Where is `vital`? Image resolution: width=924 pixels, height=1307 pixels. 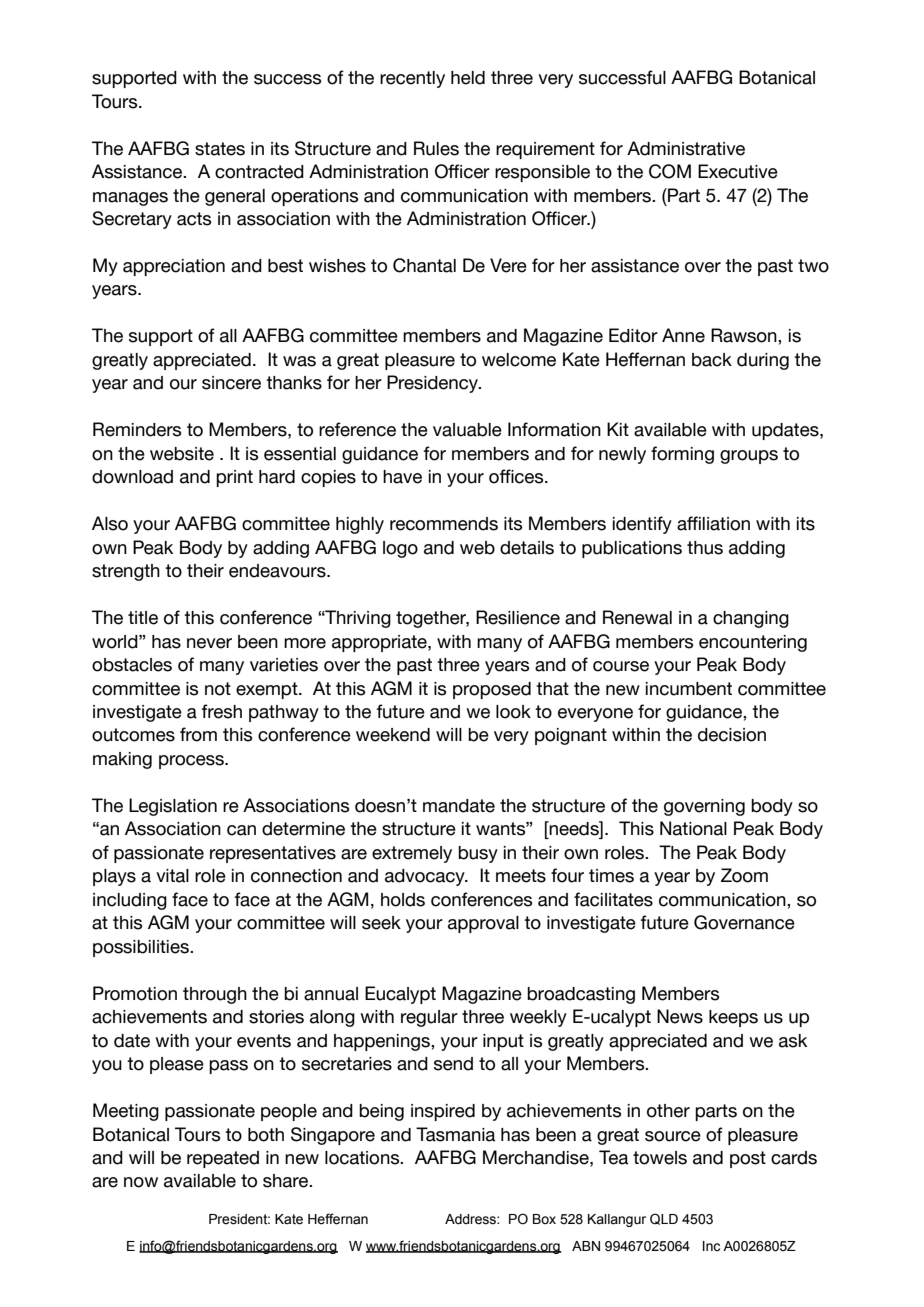 vital is located at coordinates (172, 876).
